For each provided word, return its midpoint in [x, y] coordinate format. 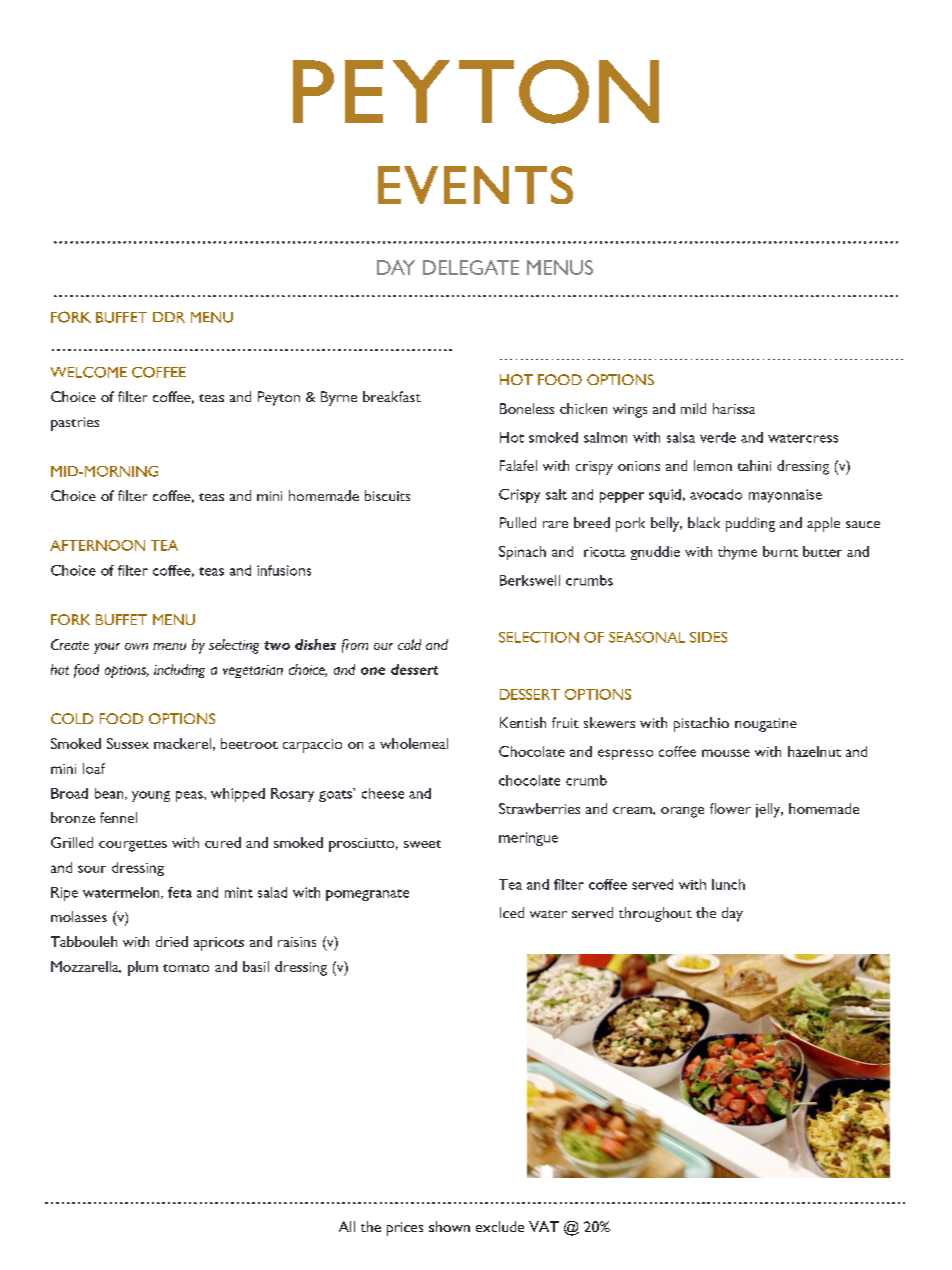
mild [693, 408]
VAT [544, 1226]
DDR [169, 317]
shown [449, 1226]
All [347, 1226]
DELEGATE [471, 267]
